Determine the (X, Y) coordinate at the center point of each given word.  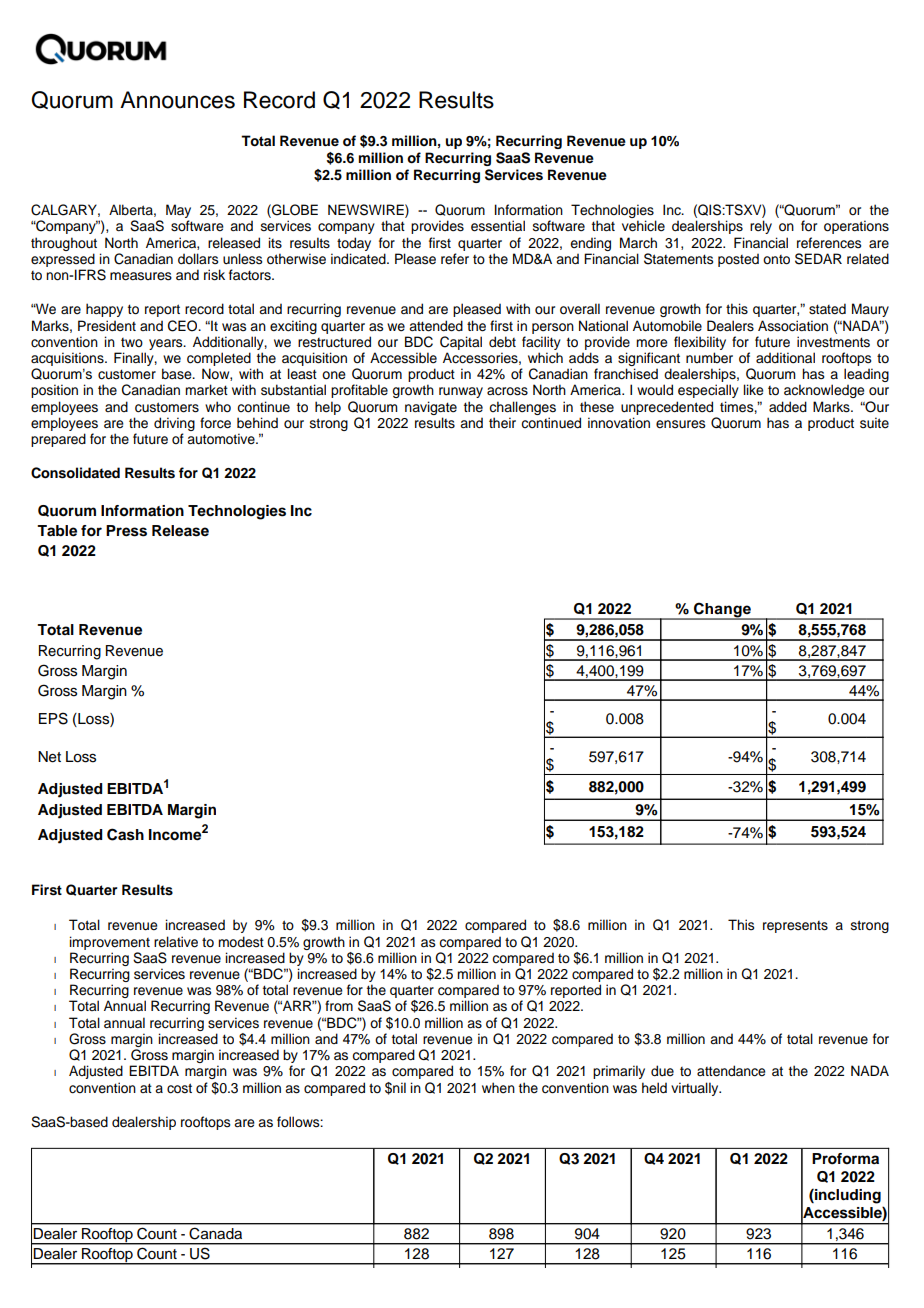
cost (179, 1088)
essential (498, 226)
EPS (53, 718)
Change (722, 611)
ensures (680, 424)
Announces (177, 100)
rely (761, 227)
